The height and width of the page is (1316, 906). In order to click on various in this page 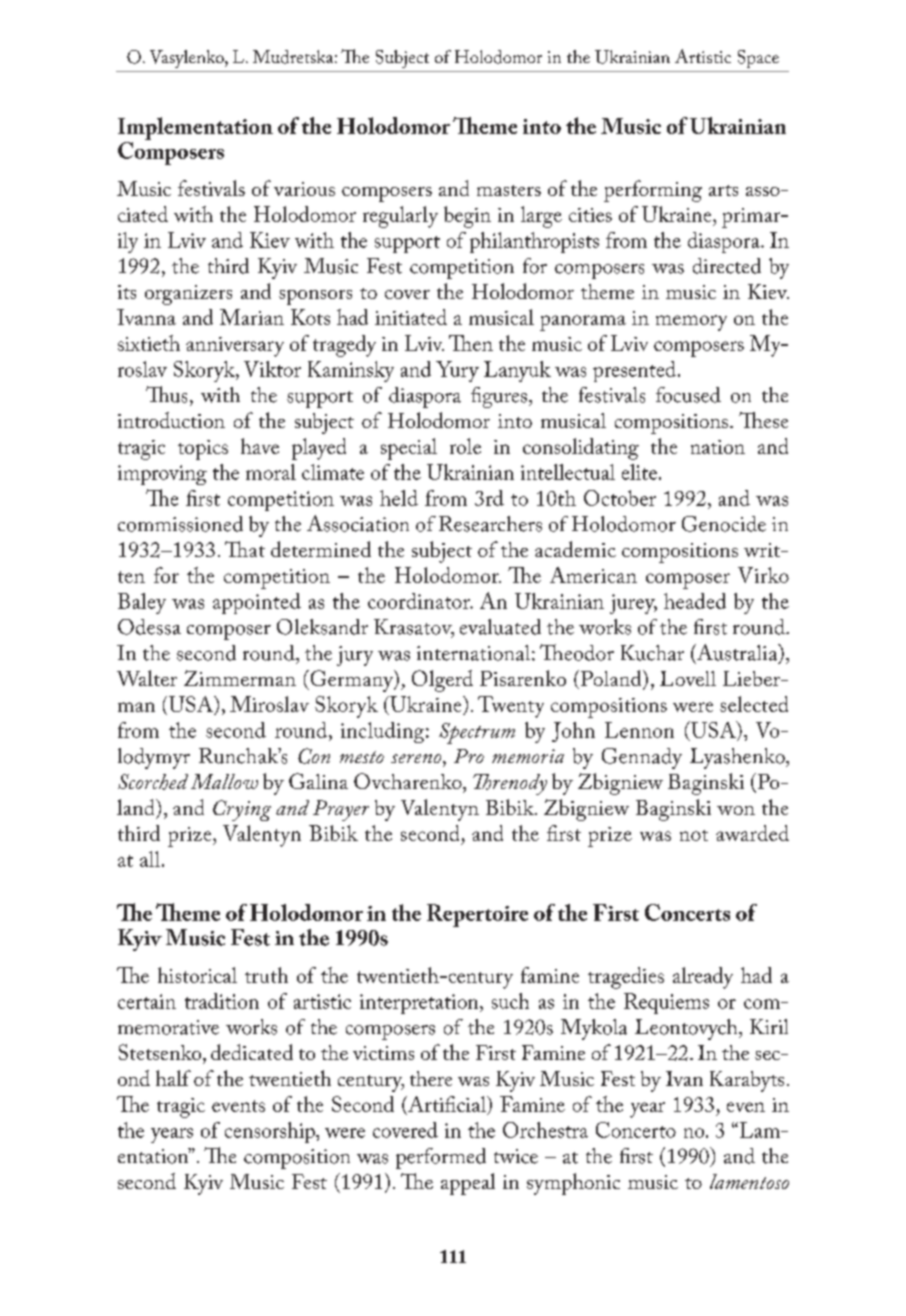, I will do `click(304, 189)`.
